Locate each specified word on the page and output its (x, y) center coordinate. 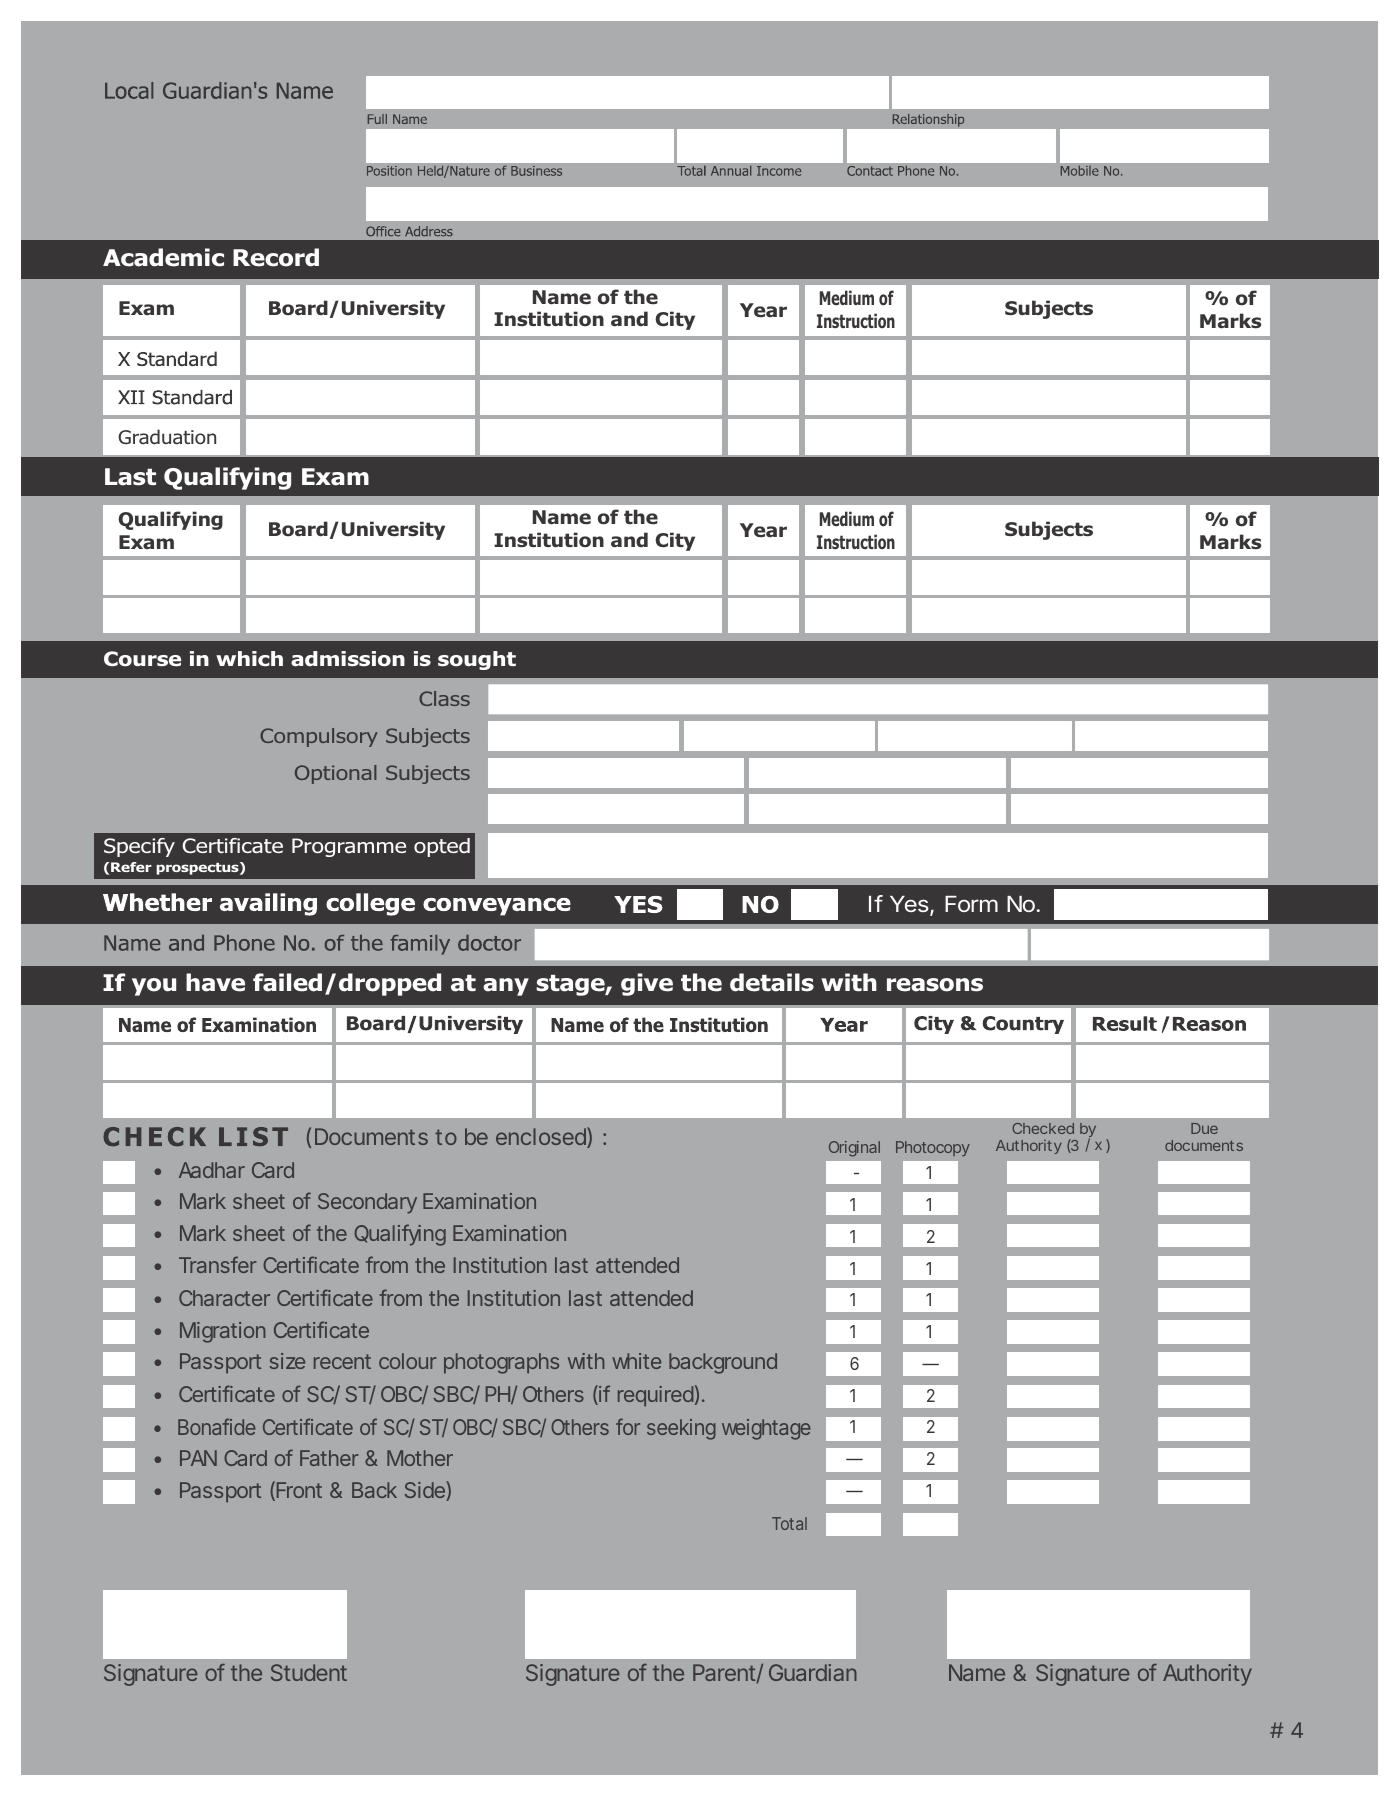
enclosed (542, 1137)
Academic (163, 257)
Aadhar (212, 1170)
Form (971, 904)
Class (444, 698)
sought (477, 660)
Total (789, 1523)
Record (276, 257)
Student (309, 1672)
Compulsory (319, 737)
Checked (1043, 1128)
